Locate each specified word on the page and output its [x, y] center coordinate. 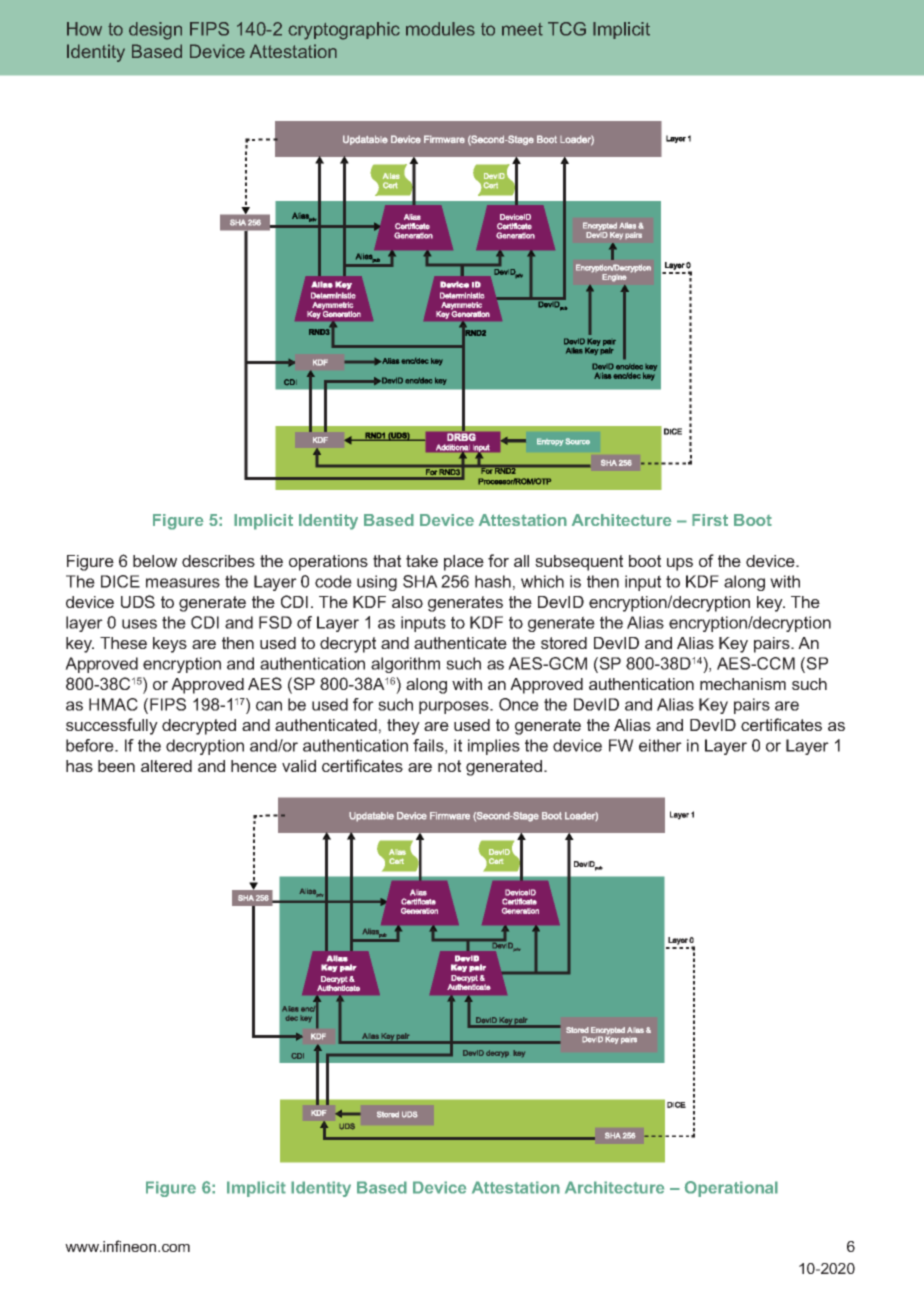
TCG [567, 29]
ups [680, 564]
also [407, 602]
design [155, 31]
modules [440, 29]
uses [139, 624]
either [660, 745]
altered [166, 766]
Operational [731, 1189]
